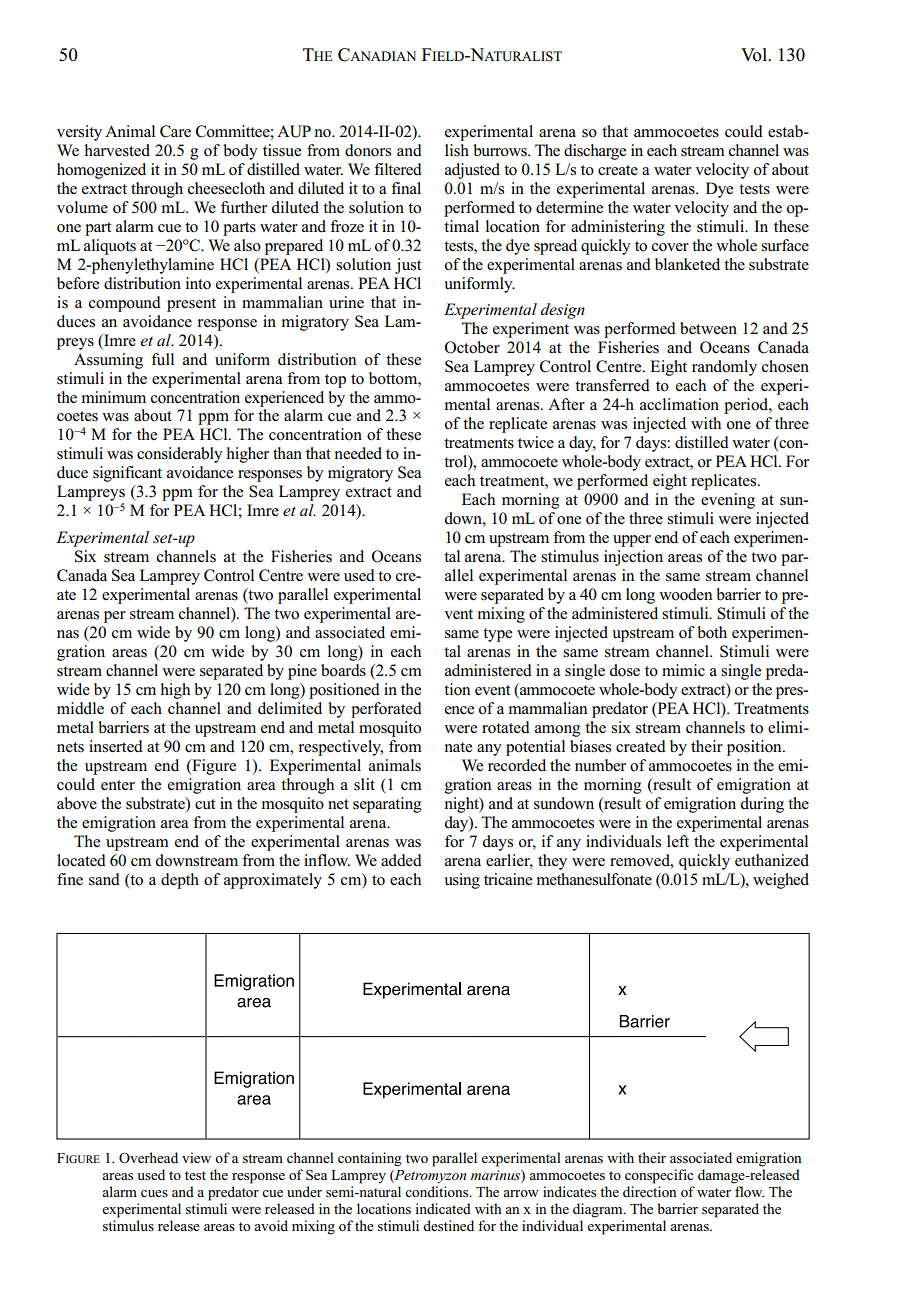 The height and width of the screenshot is (1316, 906). Describe the element at coordinates (154, 1193) in the screenshot. I see `cues` at that location.
